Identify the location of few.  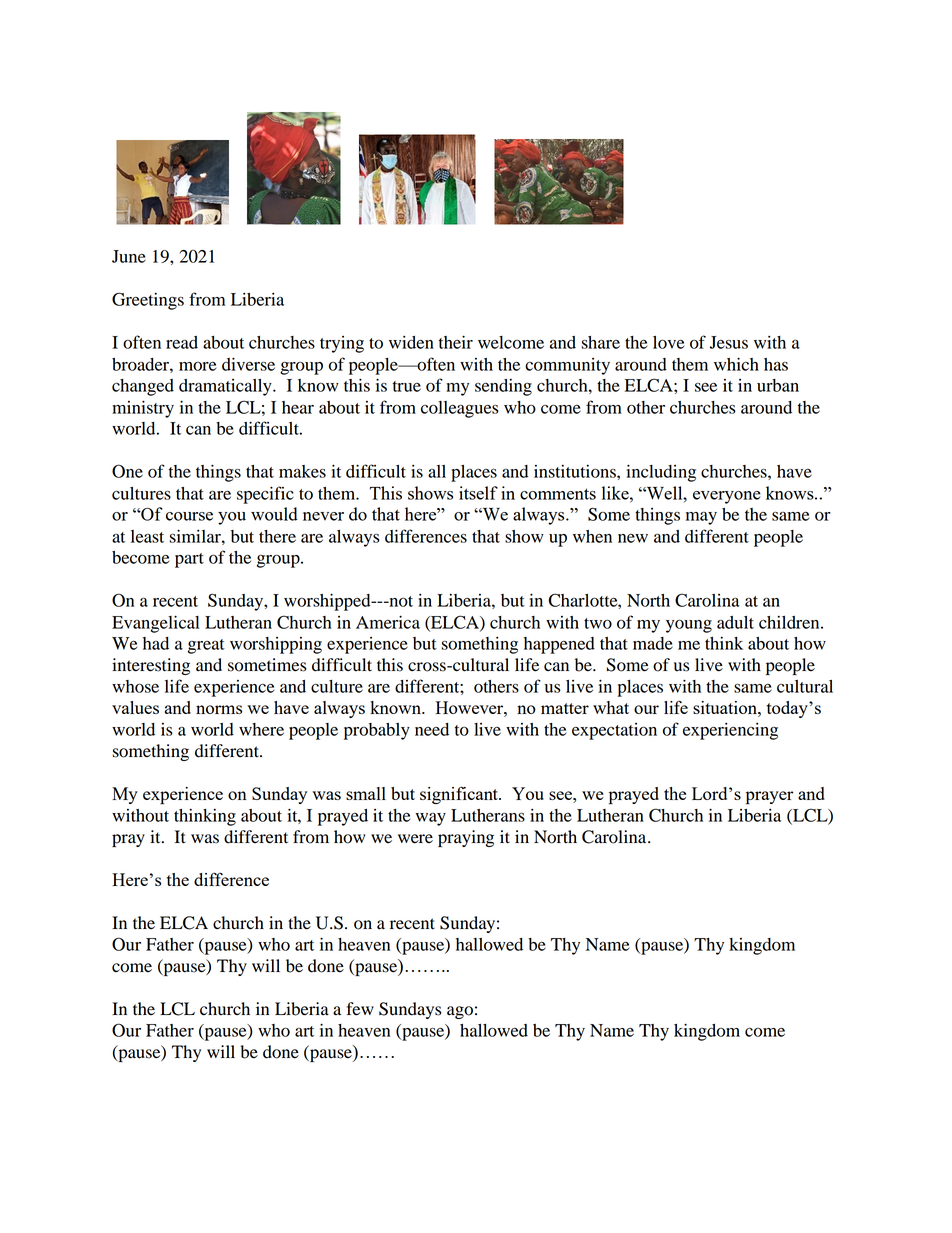
(360, 1009).
